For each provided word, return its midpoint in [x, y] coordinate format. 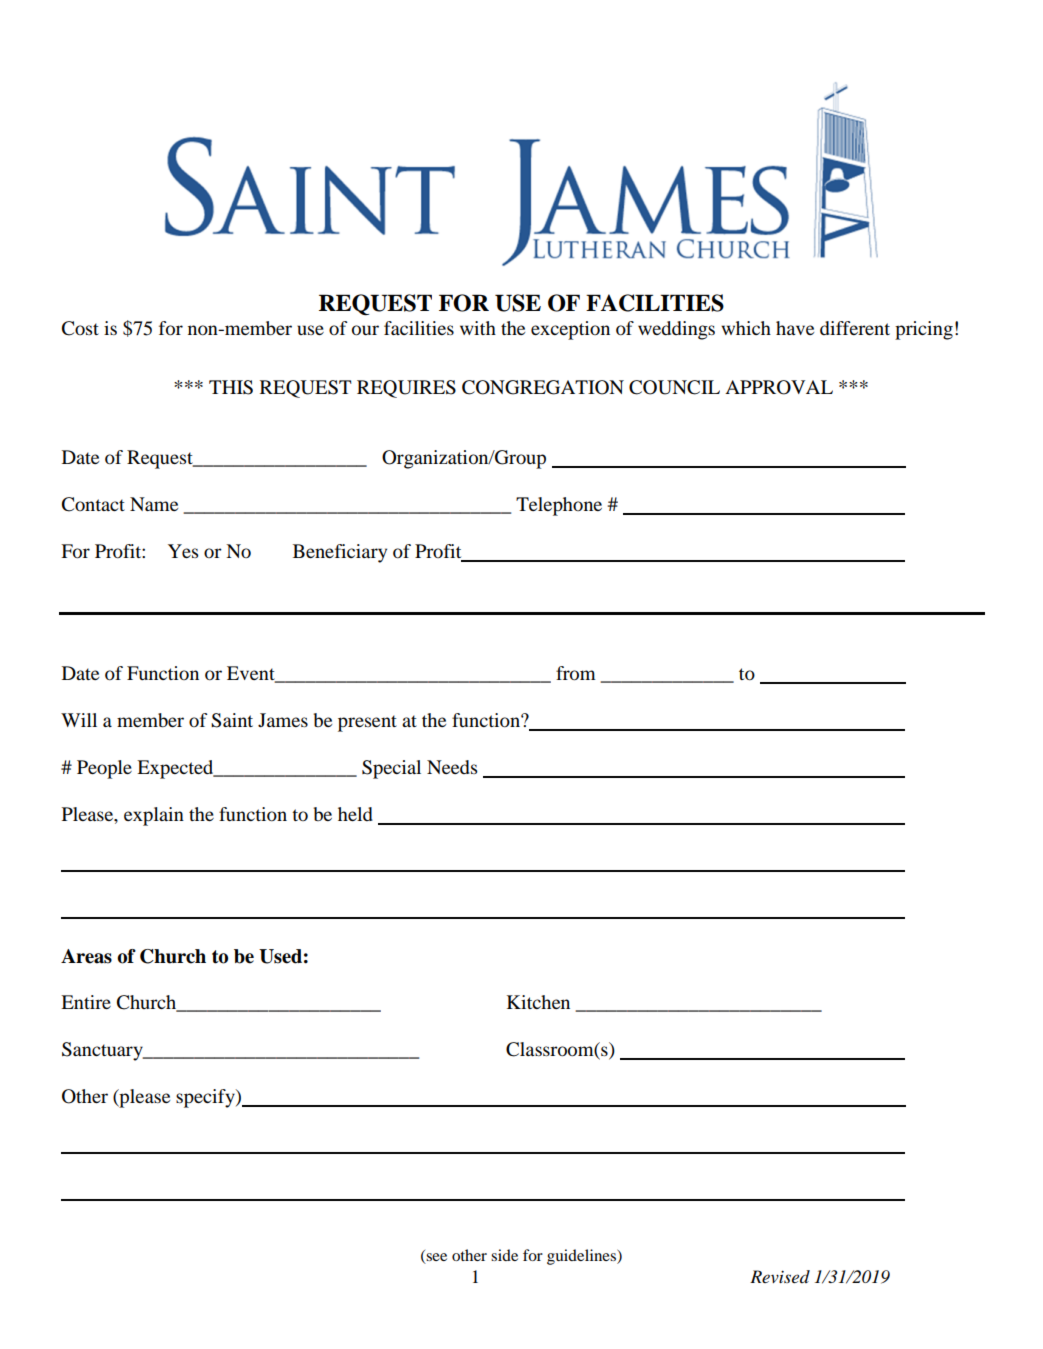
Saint [232, 720]
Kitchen [538, 1002]
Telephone [559, 506]
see [435, 1258]
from [576, 673]
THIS [231, 387]
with [478, 328]
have [795, 328]
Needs [452, 767]
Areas [86, 956]
